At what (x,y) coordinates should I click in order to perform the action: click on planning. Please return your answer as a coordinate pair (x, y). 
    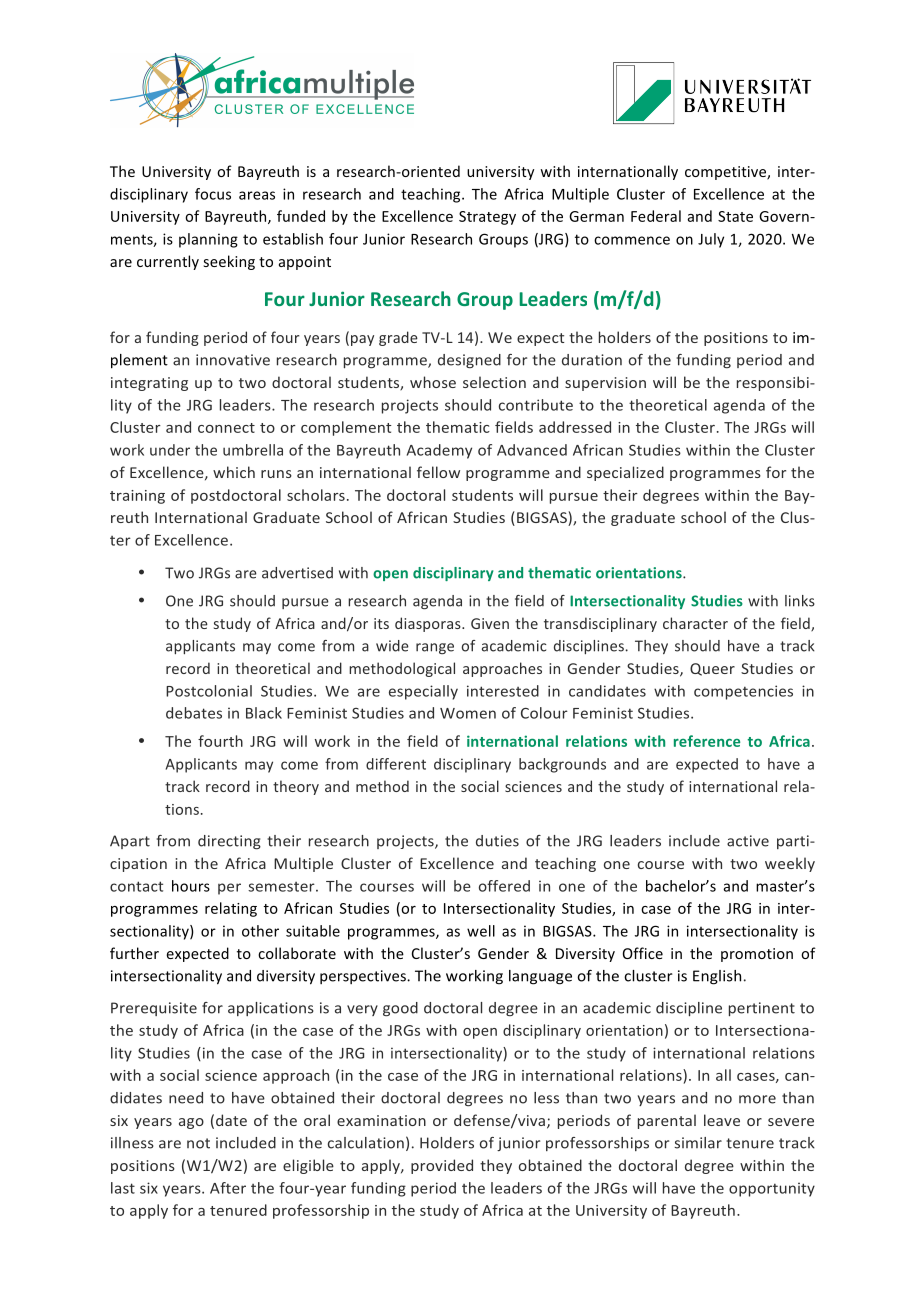
    Looking at the image, I should click on (208, 240).
